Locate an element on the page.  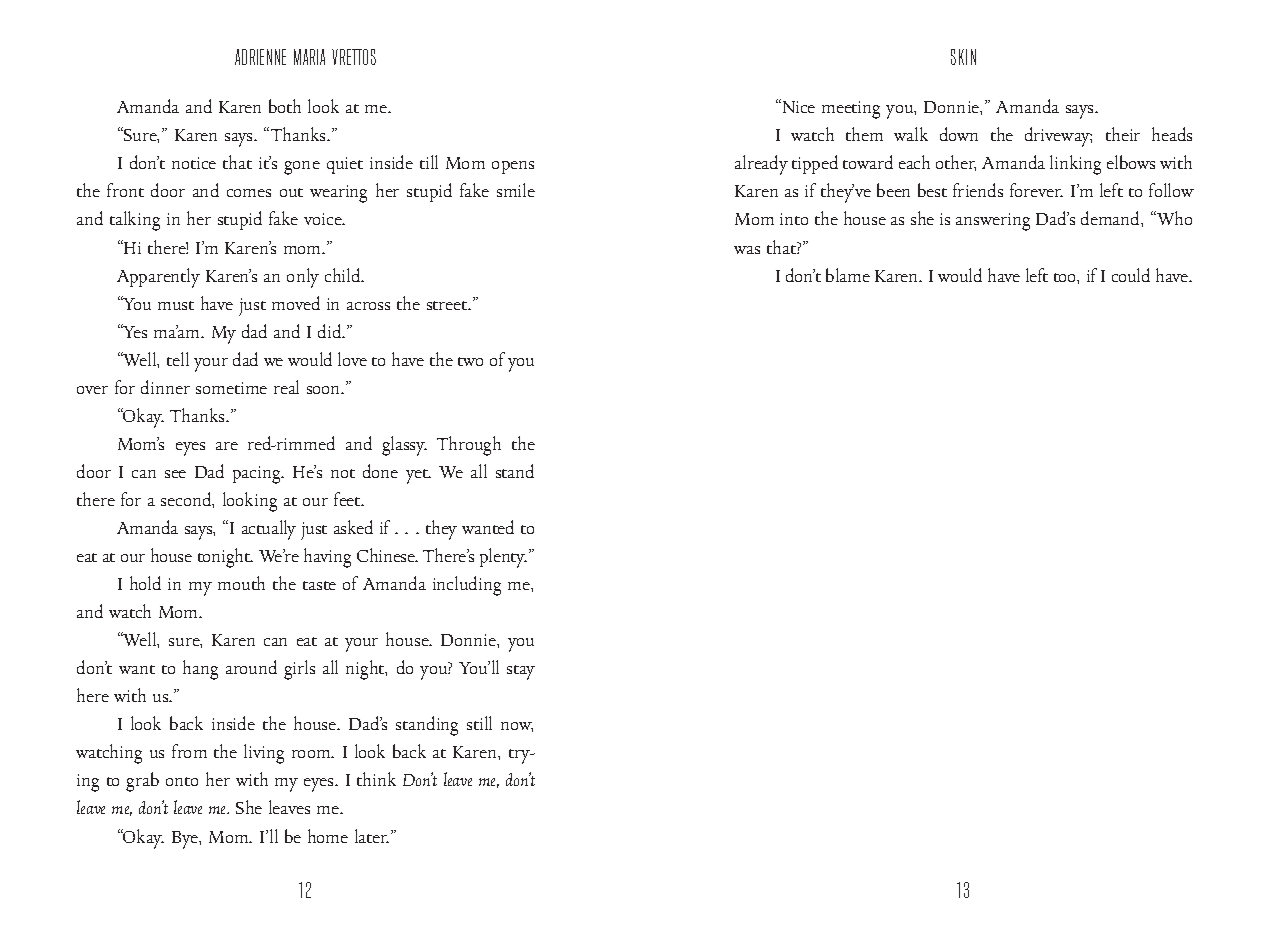
plenty is located at coordinates (503, 558).
